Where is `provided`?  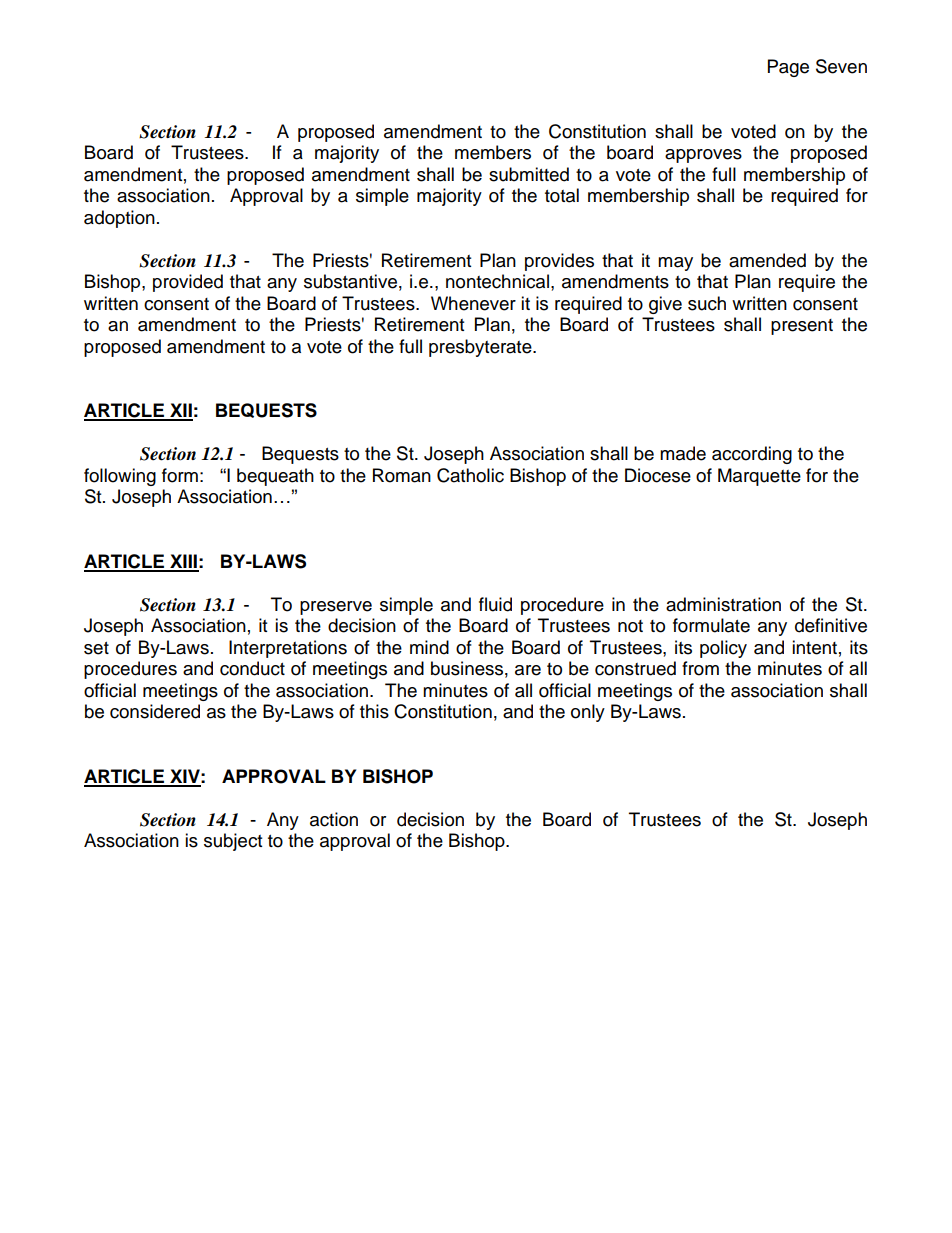 provided is located at coordinates (188, 283).
